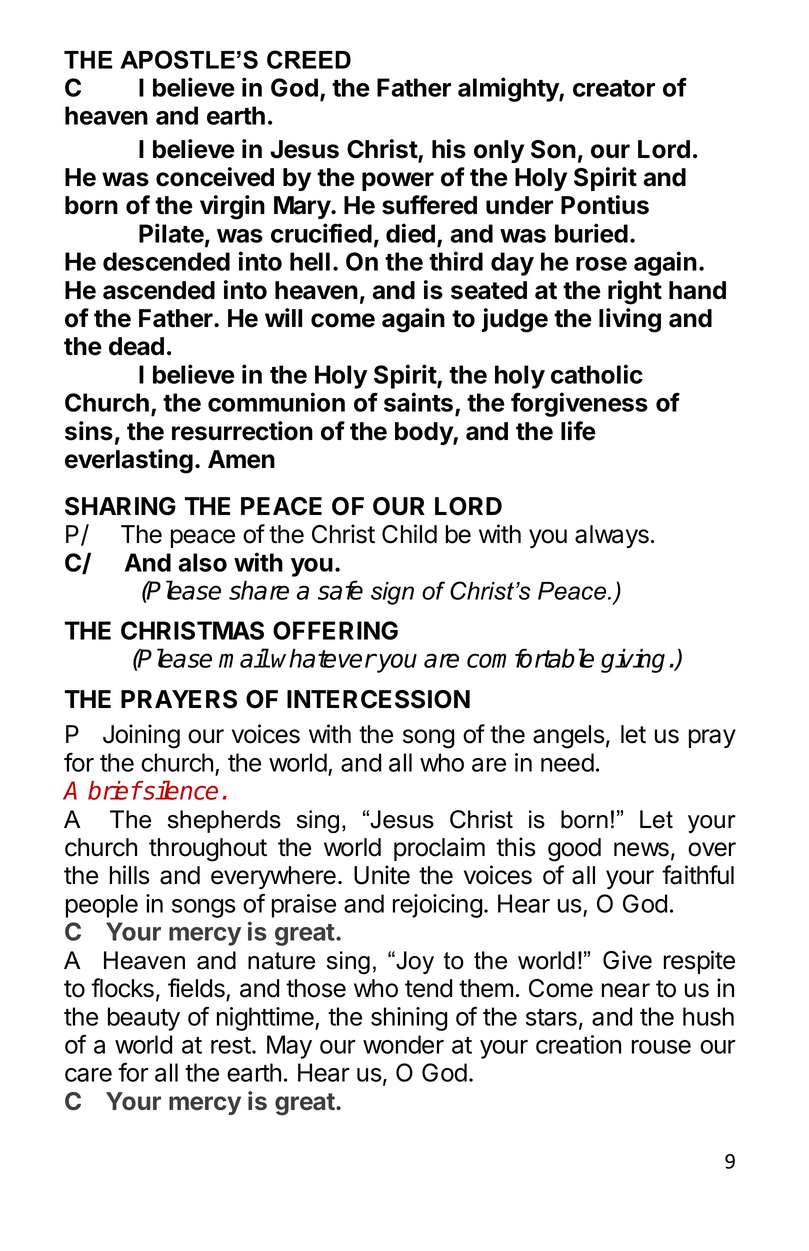 Image resolution: width=809 pixels, height=1251 pixels. What do you see at coordinates (392, 593) in the screenshot?
I see `sign` at bounding box center [392, 593].
